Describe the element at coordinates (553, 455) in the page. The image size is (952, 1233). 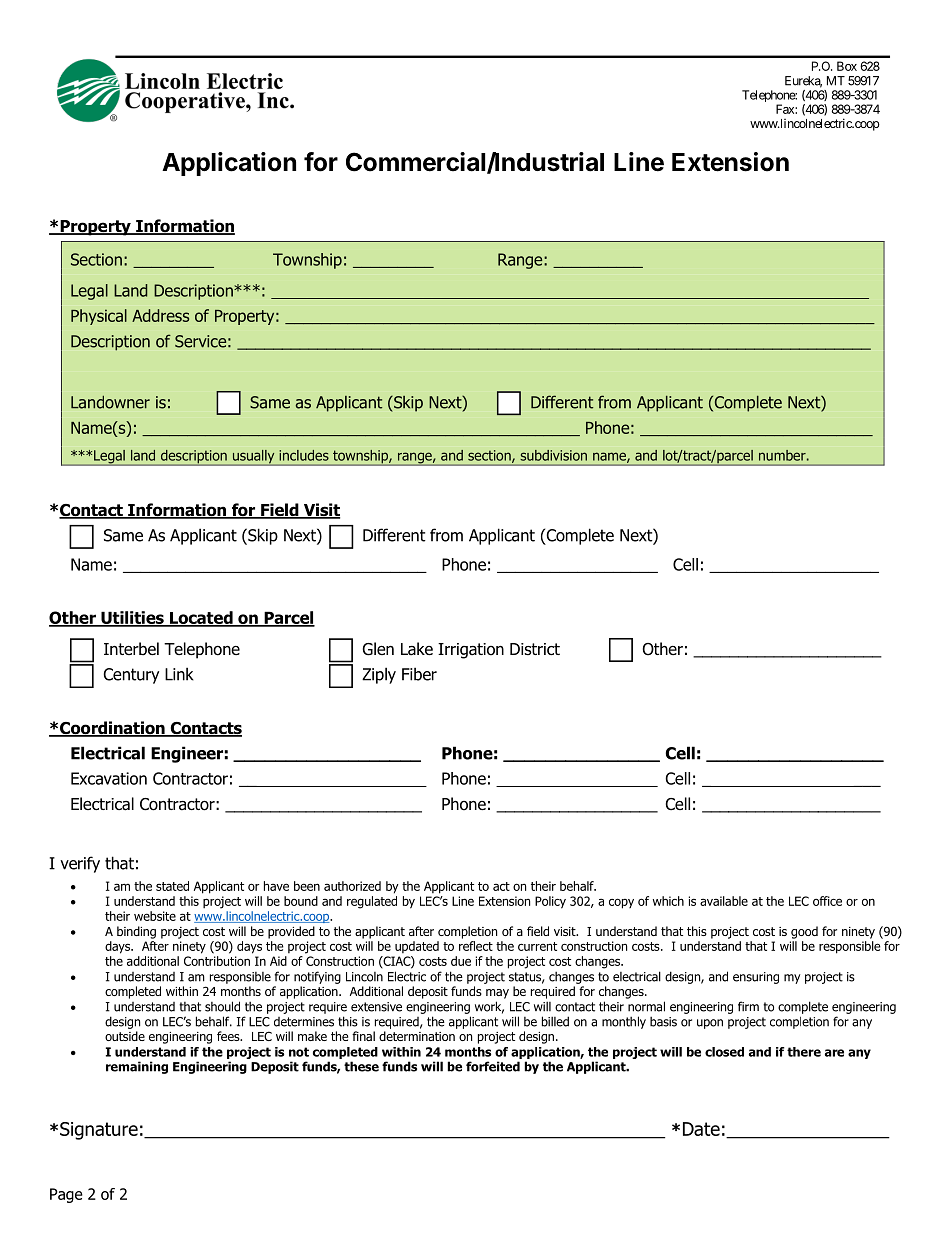
I see `subdivision` at that location.
